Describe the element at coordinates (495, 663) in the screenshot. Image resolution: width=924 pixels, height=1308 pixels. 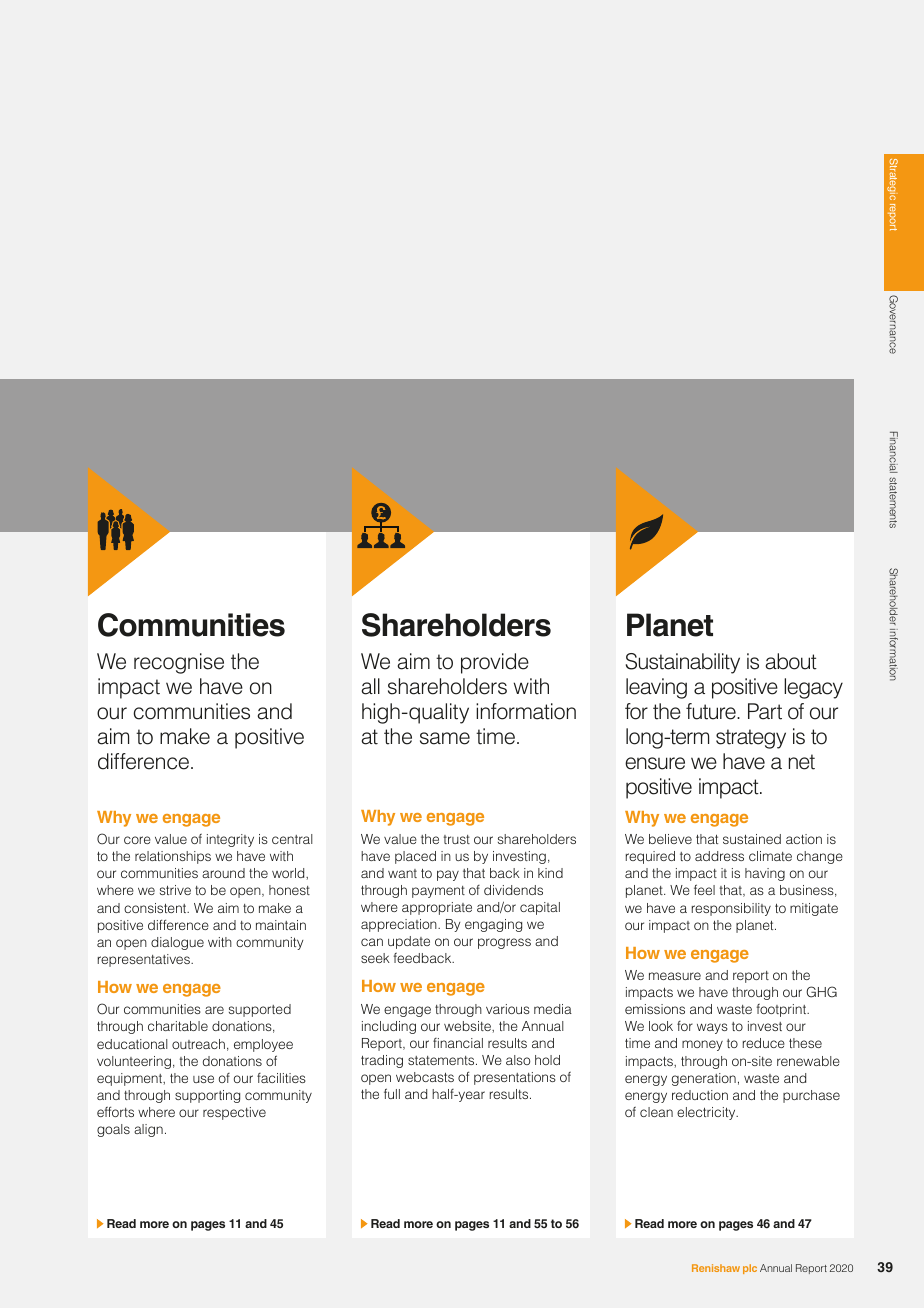
I see `provide` at that location.
